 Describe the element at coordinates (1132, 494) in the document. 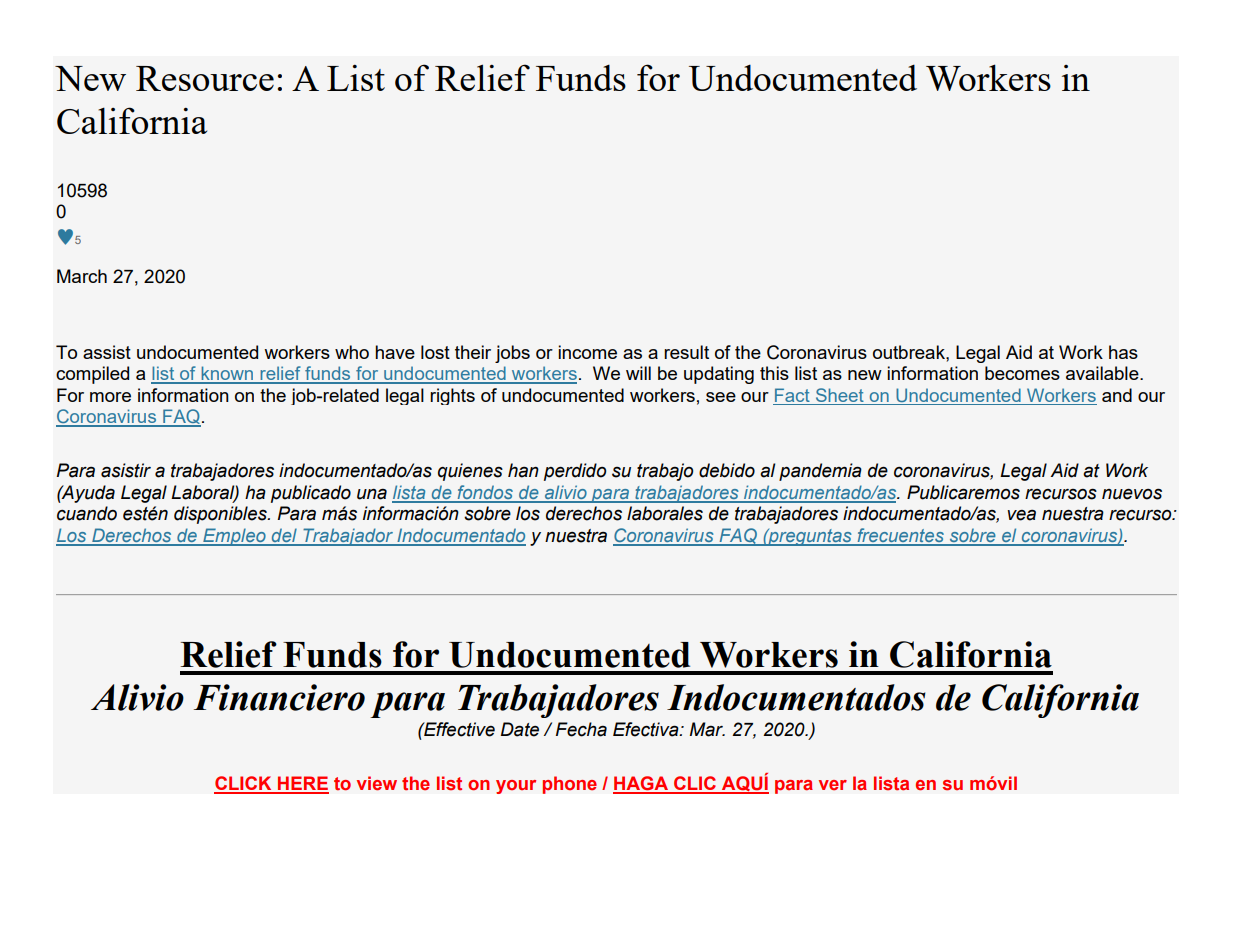

I see `nuevos` at that location.
